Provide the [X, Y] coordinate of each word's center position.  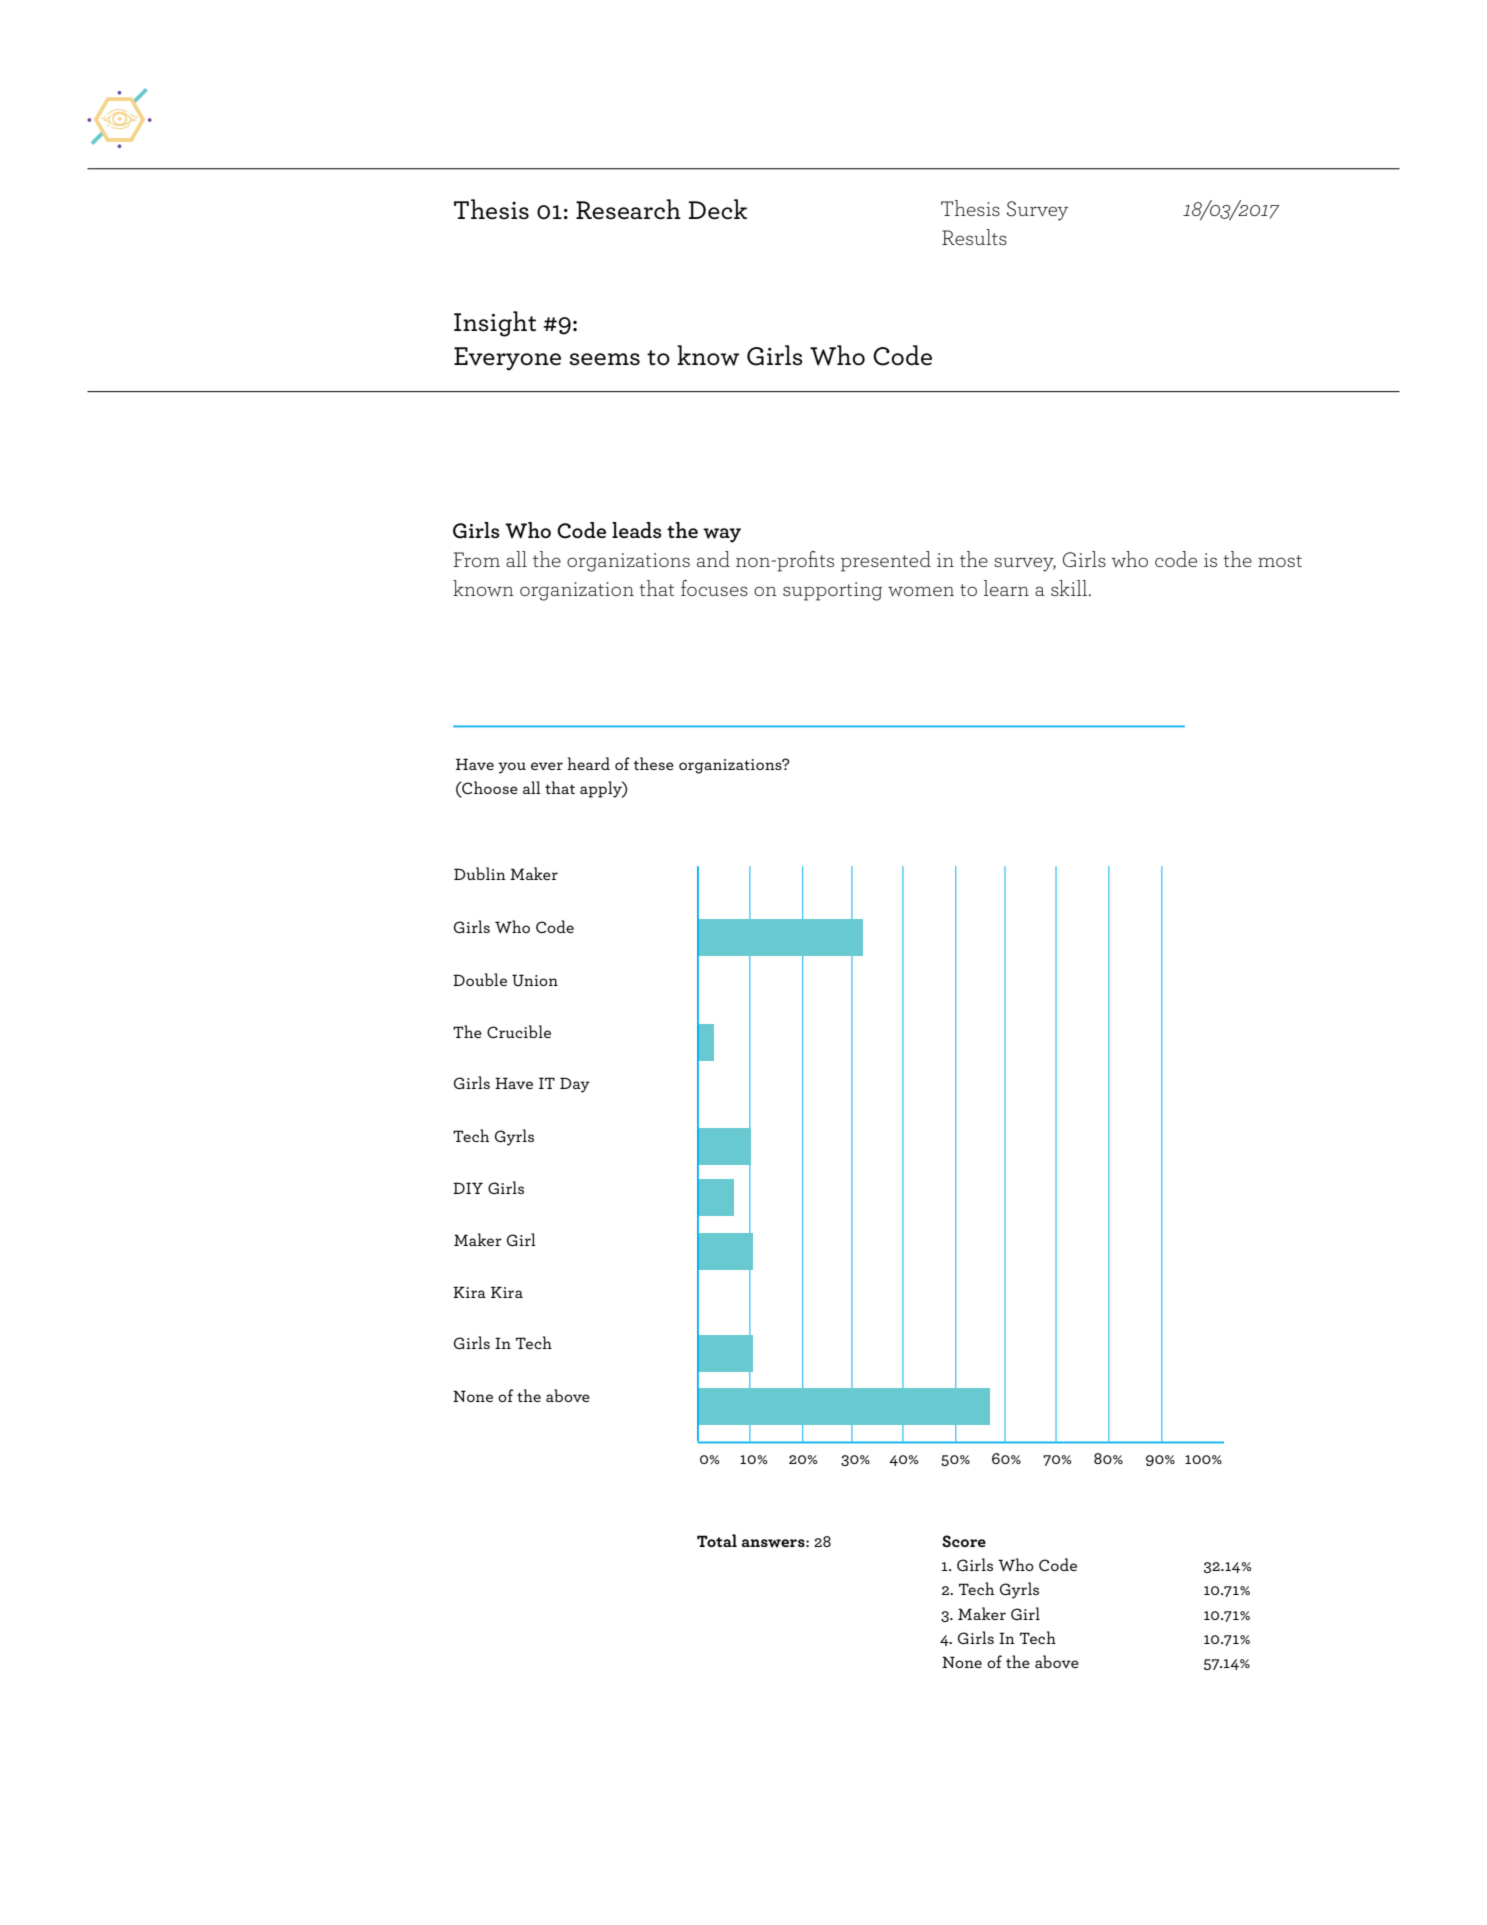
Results [974, 237]
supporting [833, 591]
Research [628, 209]
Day [575, 1085]
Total [717, 1540]
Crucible [519, 1031]
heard [588, 763]
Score [964, 1541]
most [1280, 561]
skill [1070, 588]
